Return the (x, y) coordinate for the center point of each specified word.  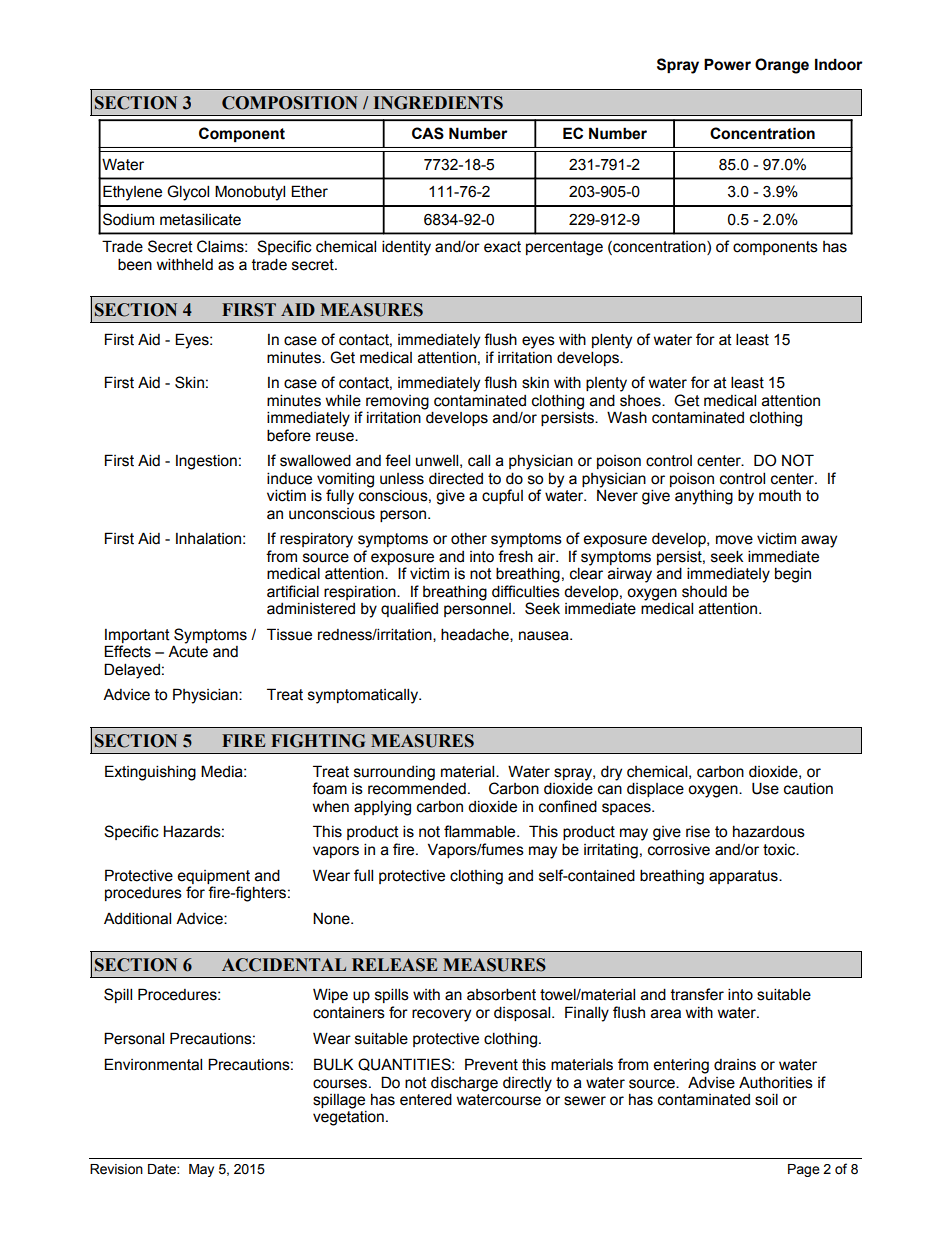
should (704, 591)
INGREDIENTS (438, 103)
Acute (188, 651)
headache (476, 635)
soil (766, 1099)
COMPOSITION (290, 103)
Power (727, 64)
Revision (116, 1169)
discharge (464, 1084)
